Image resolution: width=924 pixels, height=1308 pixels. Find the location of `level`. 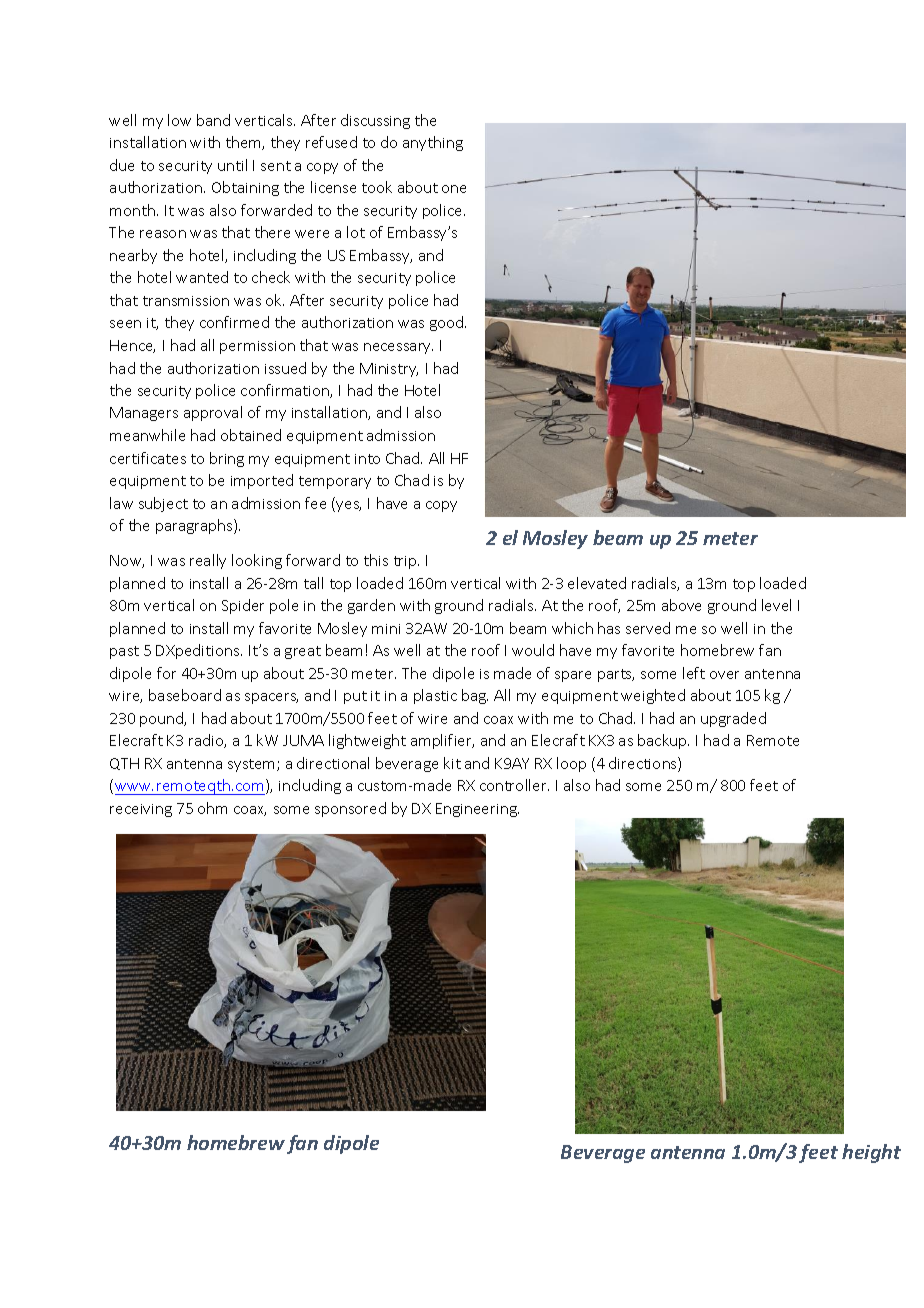

level is located at coordinates (776, 605).
